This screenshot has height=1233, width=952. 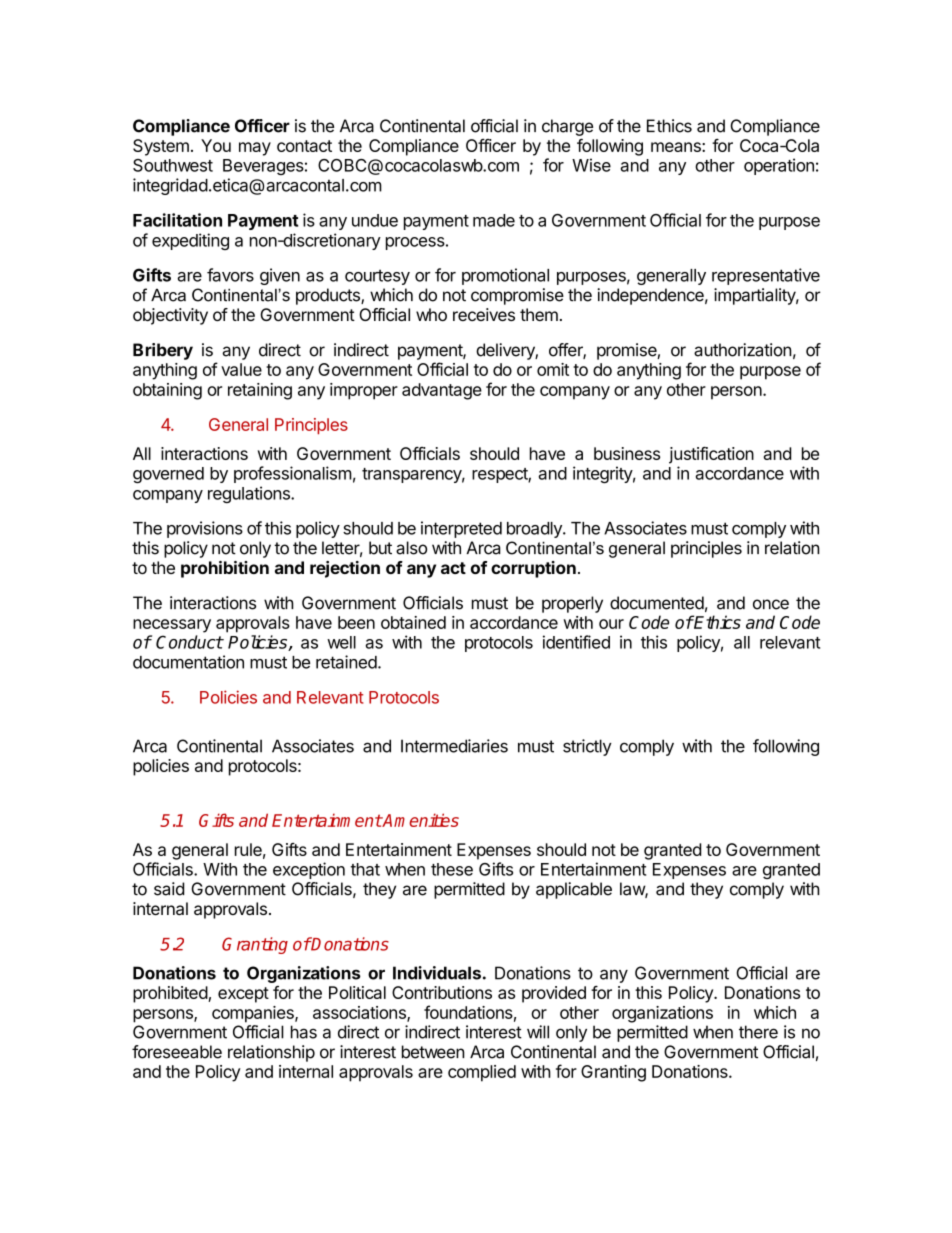 I want to click on made, so click(x=494, y=220).
